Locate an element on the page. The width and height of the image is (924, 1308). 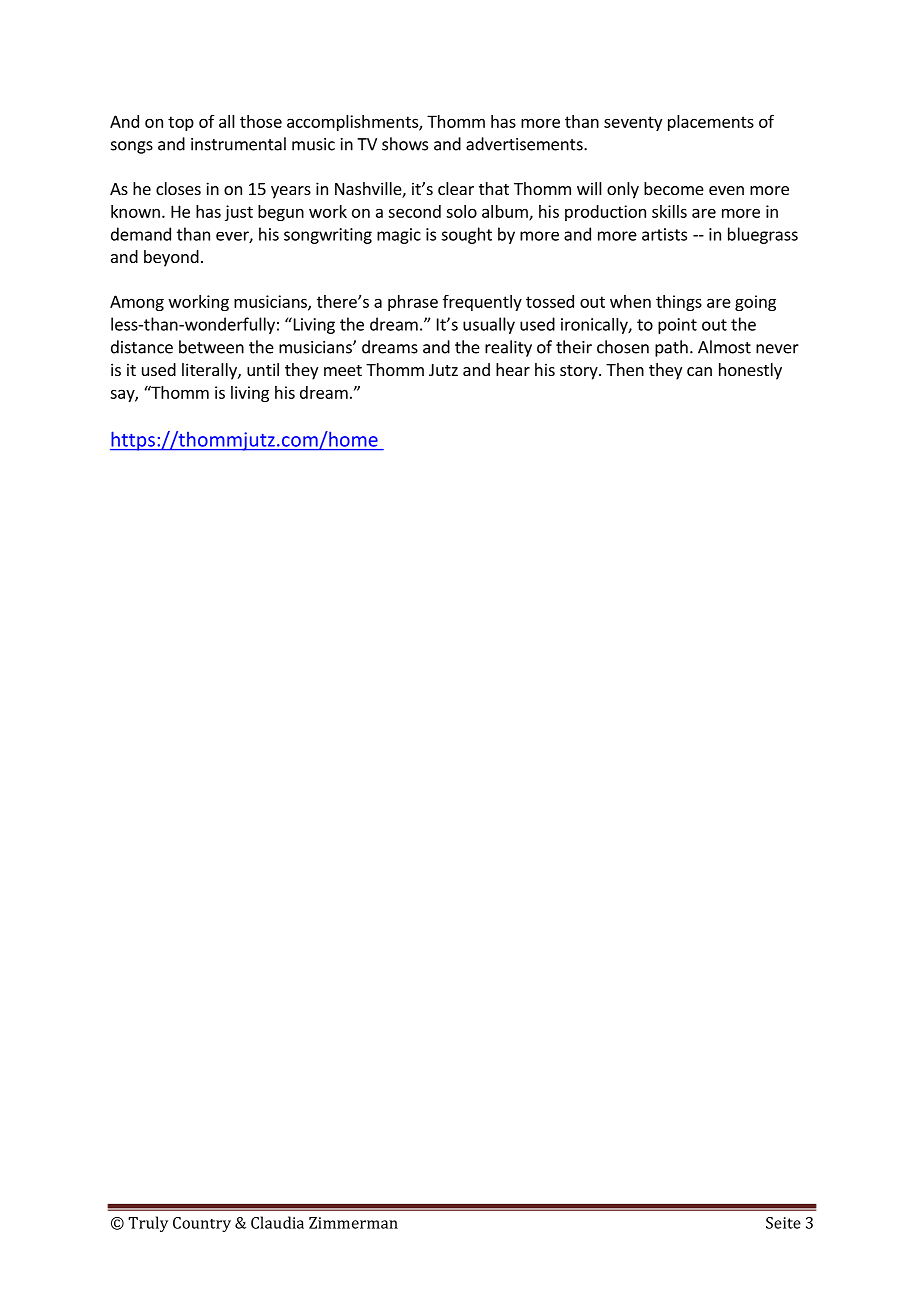
Truly is located at coordinates (148, 1224).
